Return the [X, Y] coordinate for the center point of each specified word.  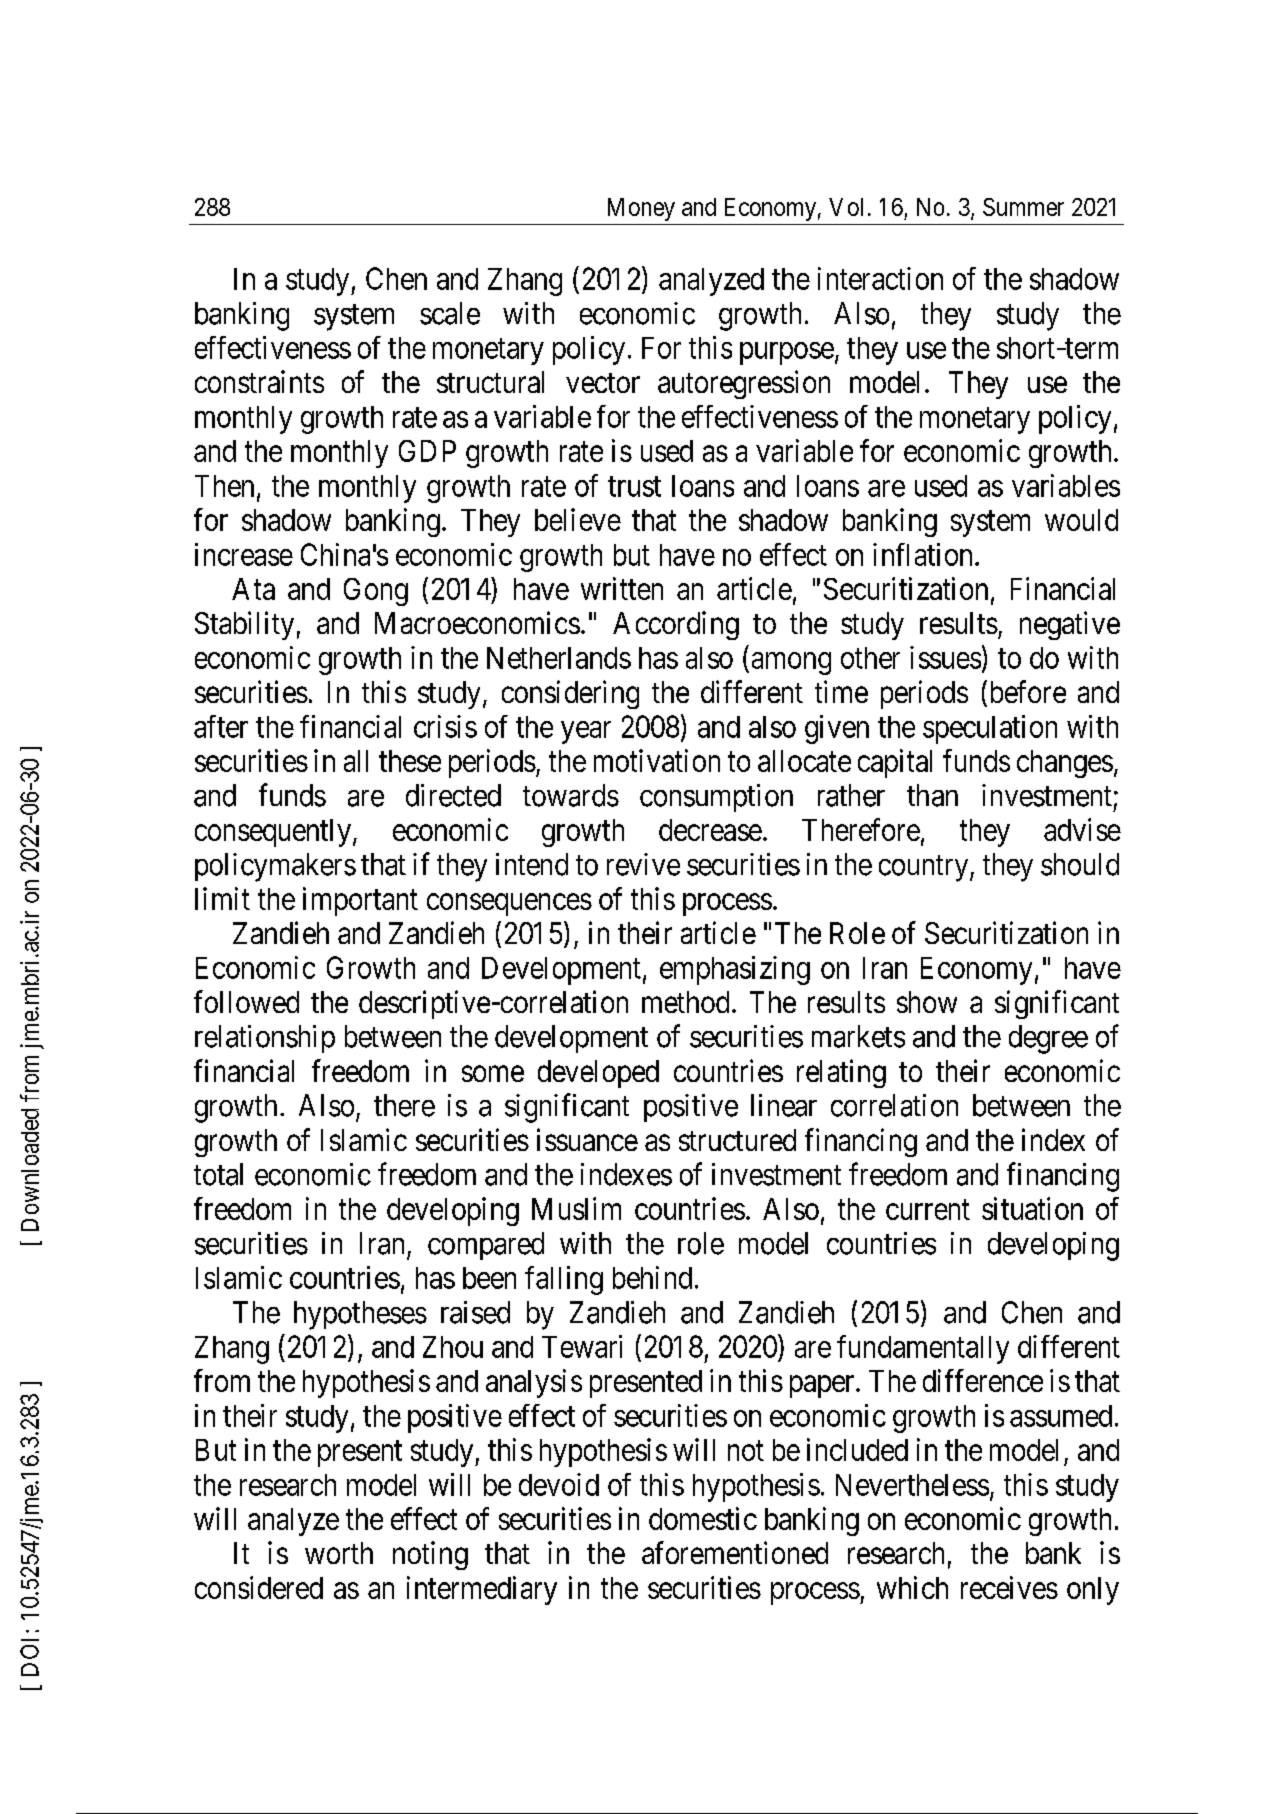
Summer [1023, 207]
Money [641, 209]
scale [450, 313]
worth [339, 1553]
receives [1009, 1587]
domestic [703, 1518]
